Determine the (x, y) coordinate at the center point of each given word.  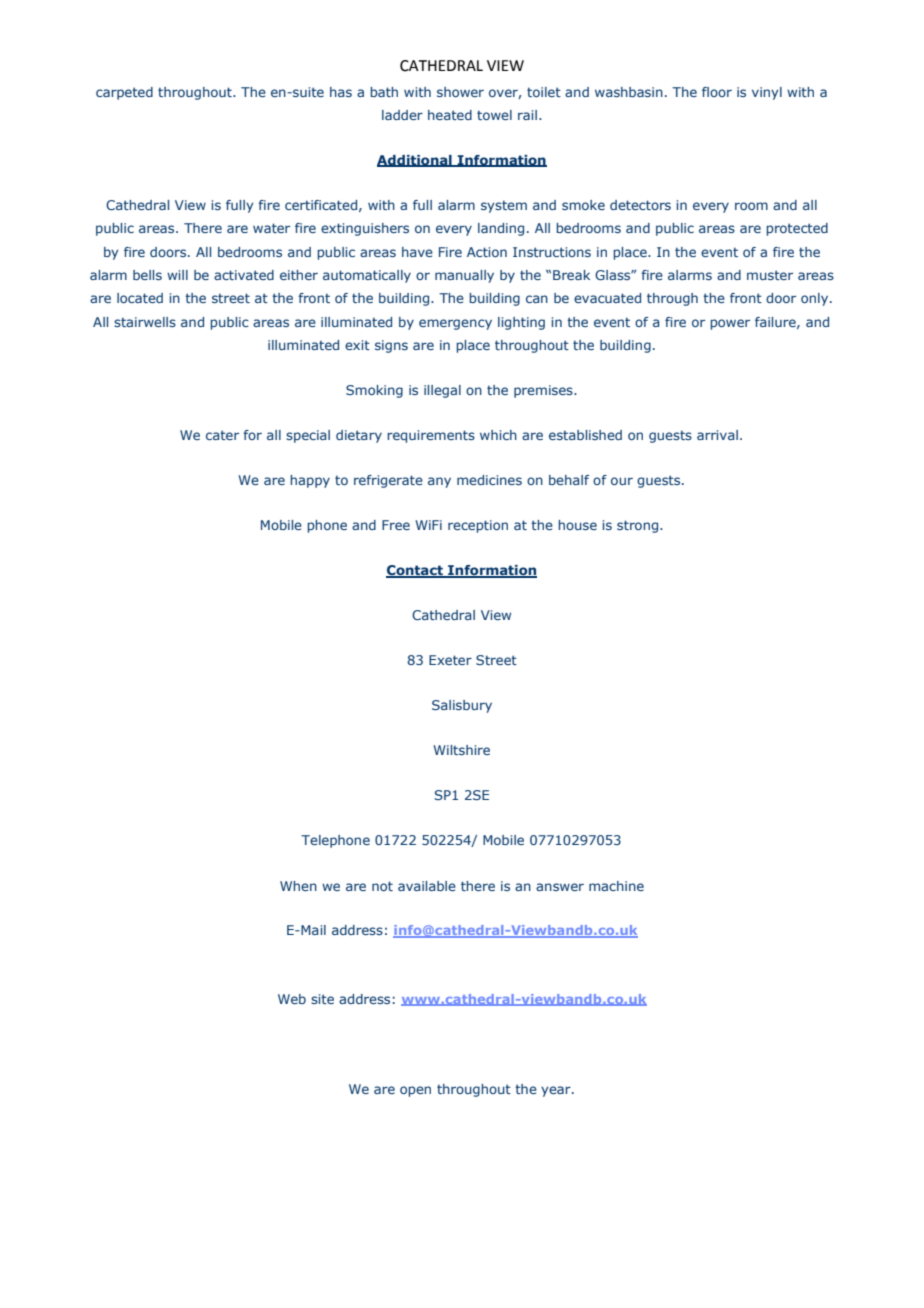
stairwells (145, 322)
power (730, 324)
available (427, 886)
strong (639, 526)
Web (292, 999)
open (415, 1091)
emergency (455, 324)
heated (450, 115)
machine (616, 886)
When (298, 886)
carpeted (124, 93)
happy (310, 481)
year (557, 1091)
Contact (415, 571)
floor (717, 92)
